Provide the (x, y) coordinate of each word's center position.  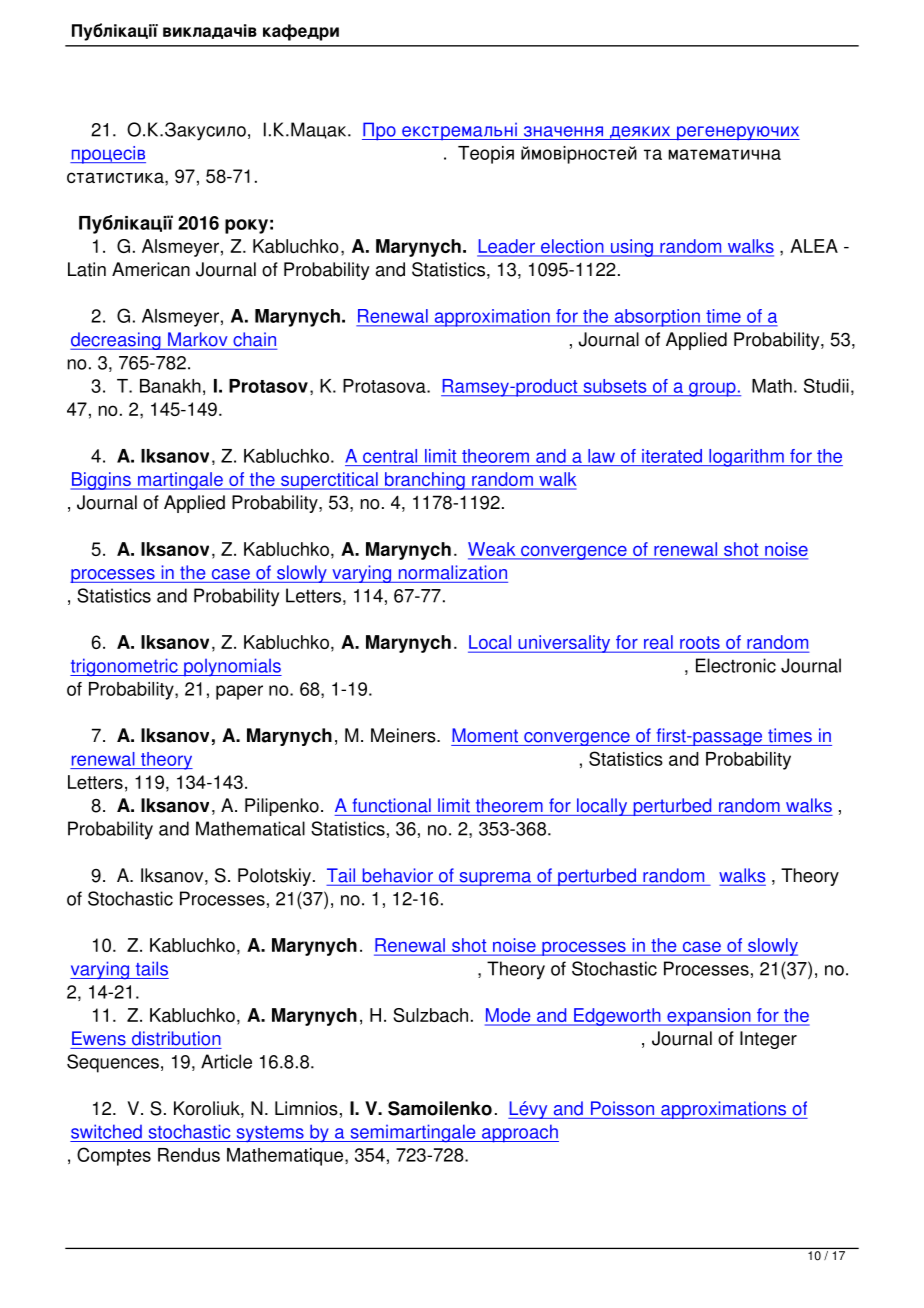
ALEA (814, 246)
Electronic (736, 665)
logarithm (746, 458)
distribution (176, 1038)
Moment (485, 735)
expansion (709, 1017)
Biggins (101, 481)
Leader (507, 247)
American (151, 269)
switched (106, 1131)
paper (239, 692)
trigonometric (125, 667)
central (390, 456)
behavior (398, 875)
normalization (453, 572)
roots (700, 644)
